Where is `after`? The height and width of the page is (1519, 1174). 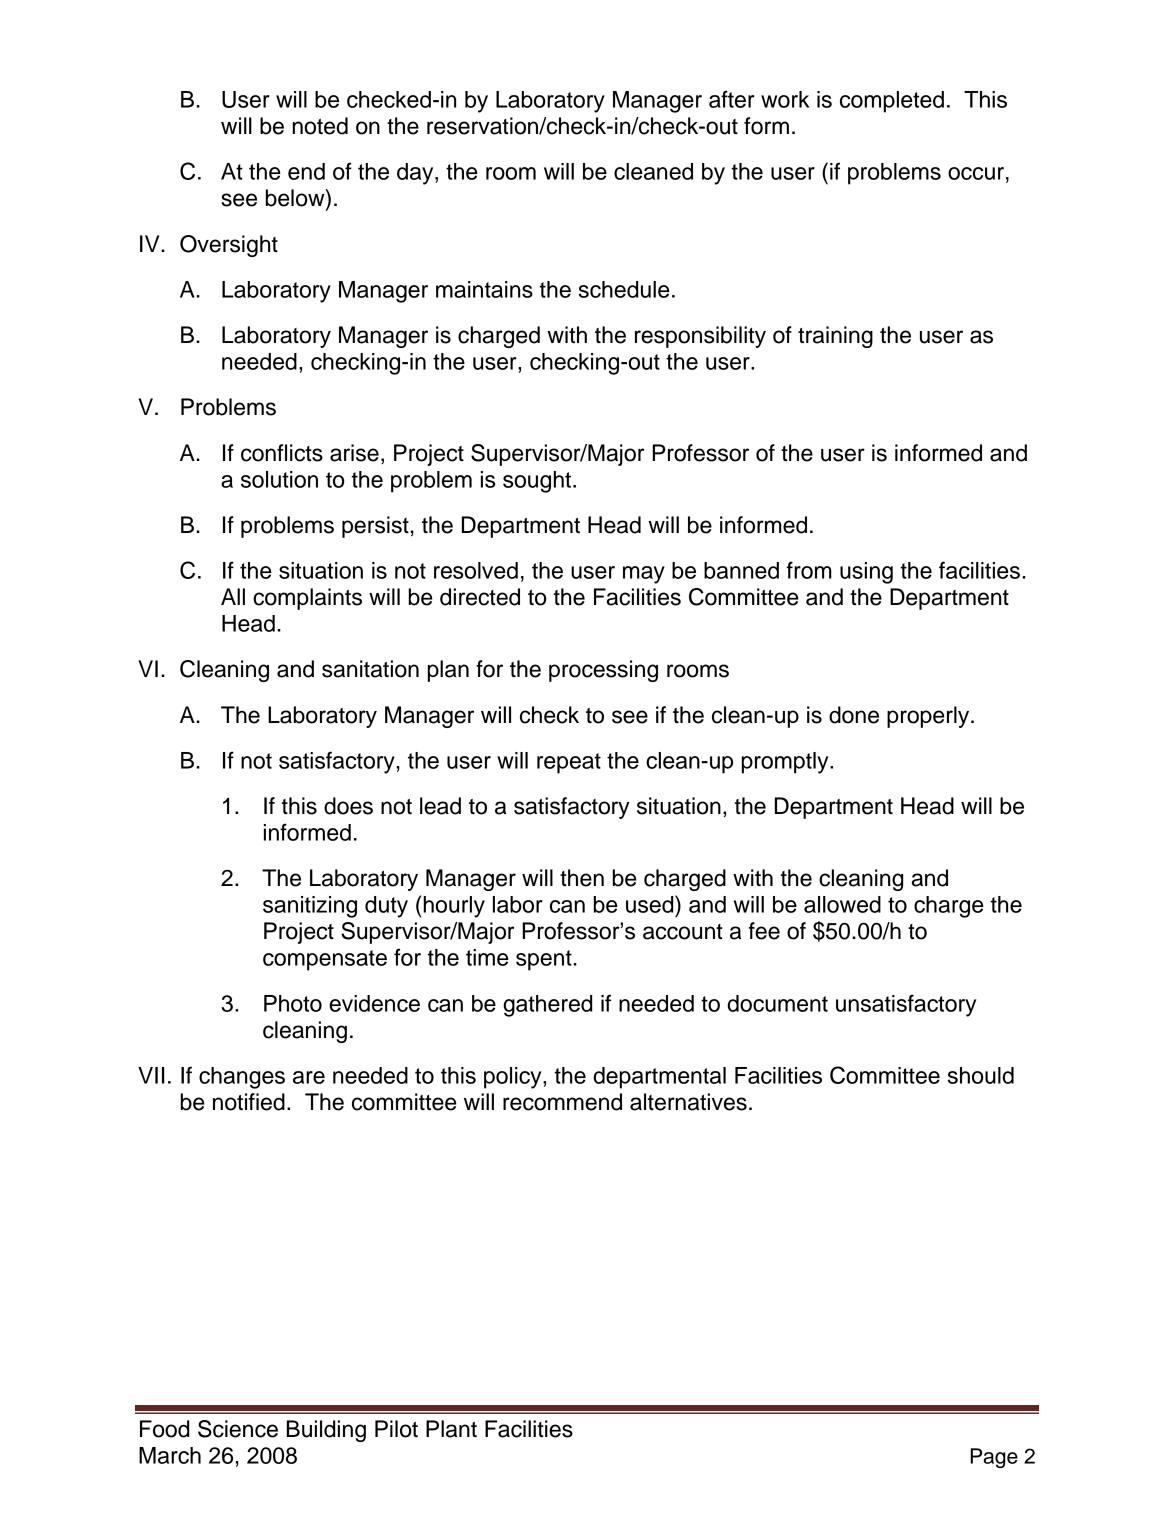
after is located at coordinates (732, 99).
